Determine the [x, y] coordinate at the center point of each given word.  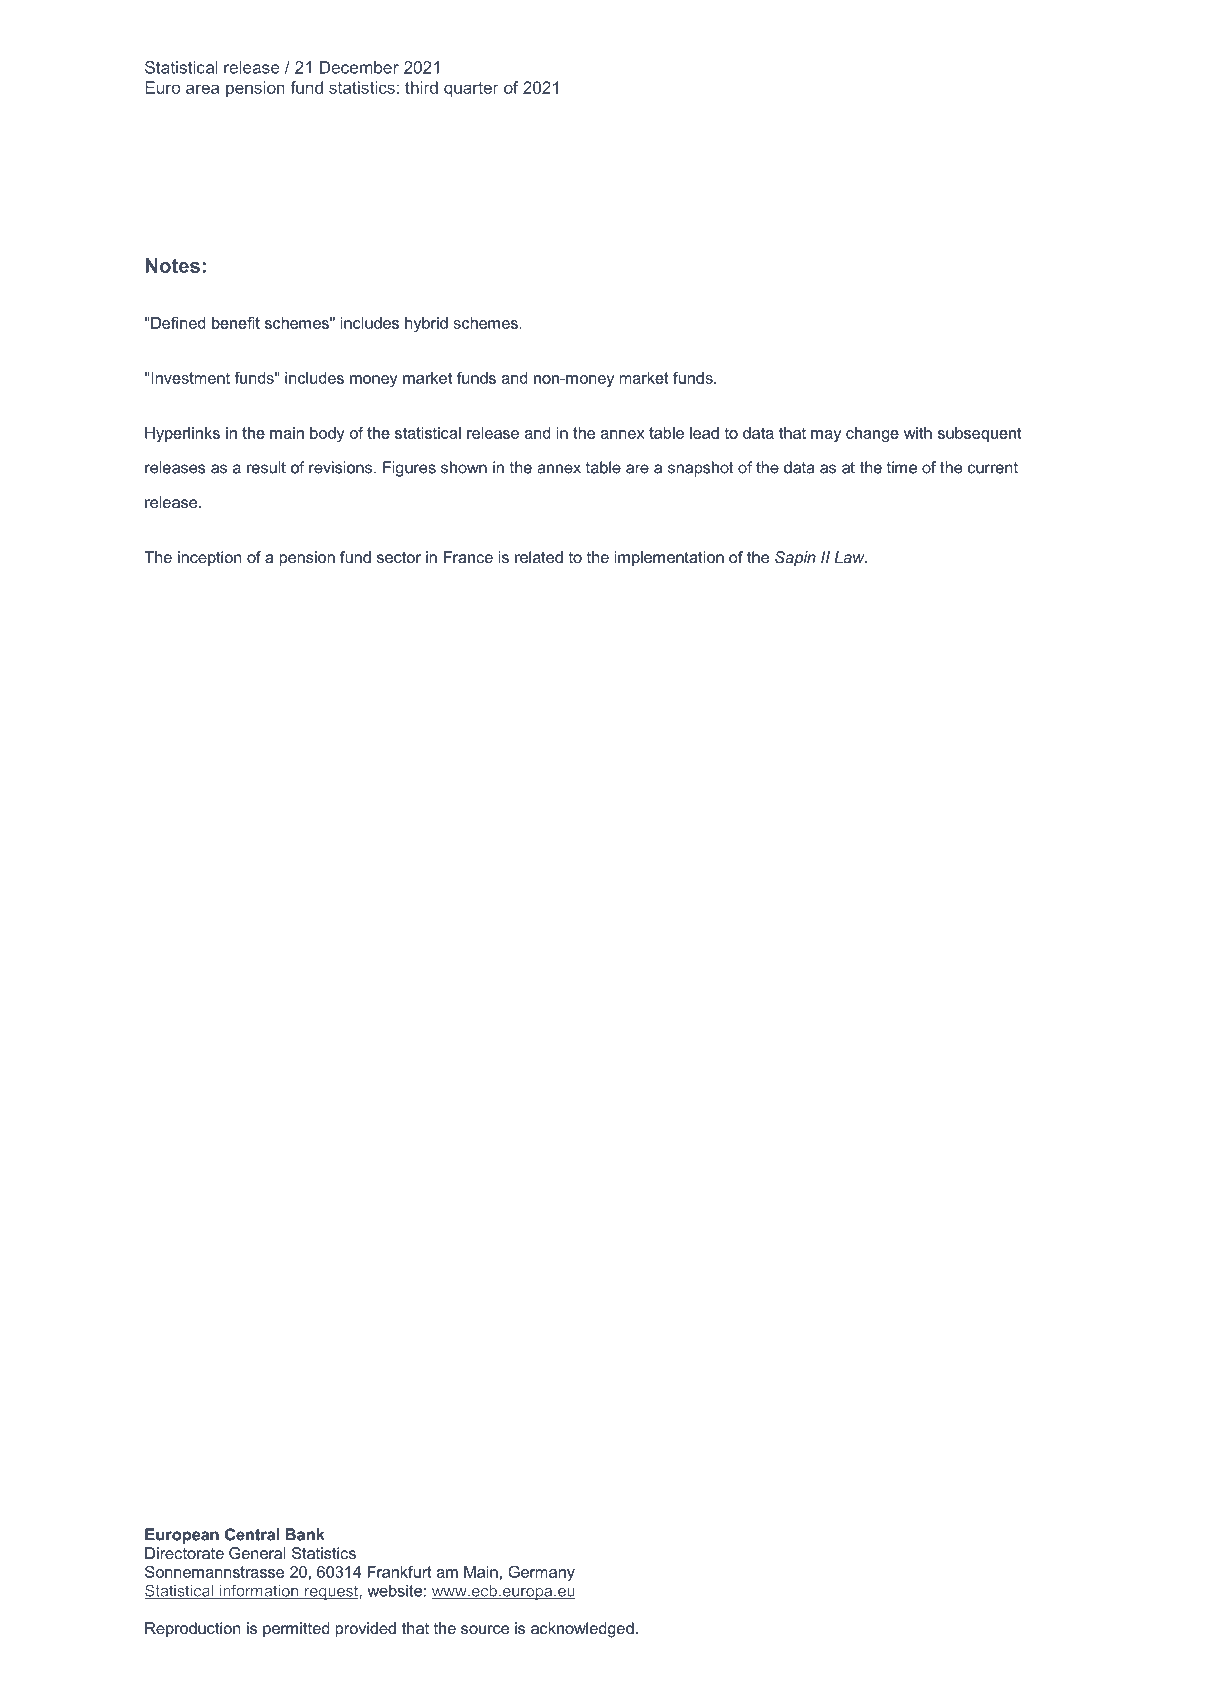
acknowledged [582, 1630]
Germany [541, 1573]
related [539, 557]
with [918, 433]
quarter [471, 89]
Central [252, 1534]
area [202, 89]
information [259, 1591]
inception [210, 559]
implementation [669, 559]
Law [850, 557]
